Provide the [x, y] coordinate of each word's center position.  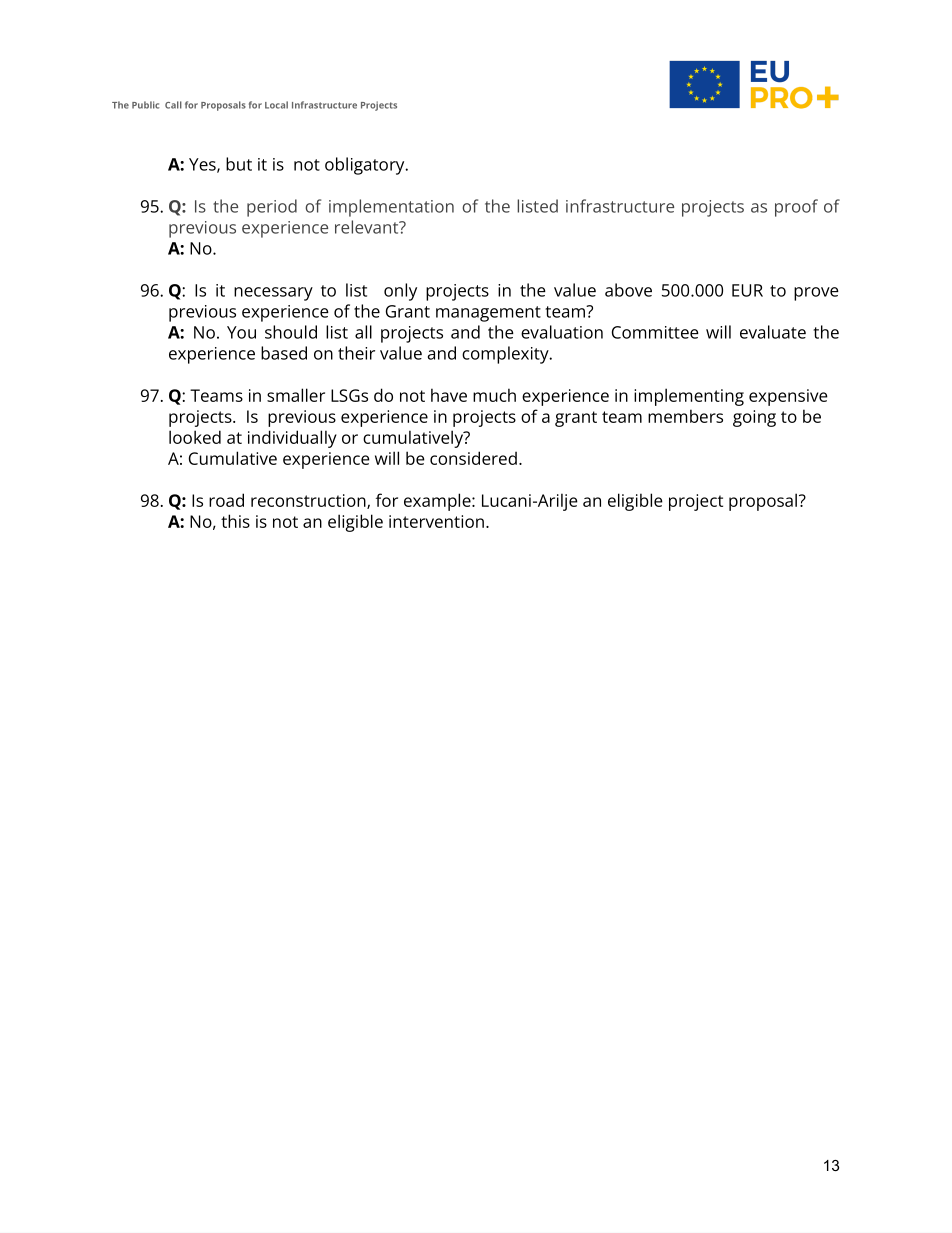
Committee [655, 332]
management [488, 314]
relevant [368, 227]
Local [276, 105]
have [449, 395]
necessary [273, 294]
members [685, 416]
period [272, 208]
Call [173, 105]
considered [473, 458]
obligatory [366, 166]
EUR [747, 290]
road [226, 500]
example [438, 502]
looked [195, 437]
